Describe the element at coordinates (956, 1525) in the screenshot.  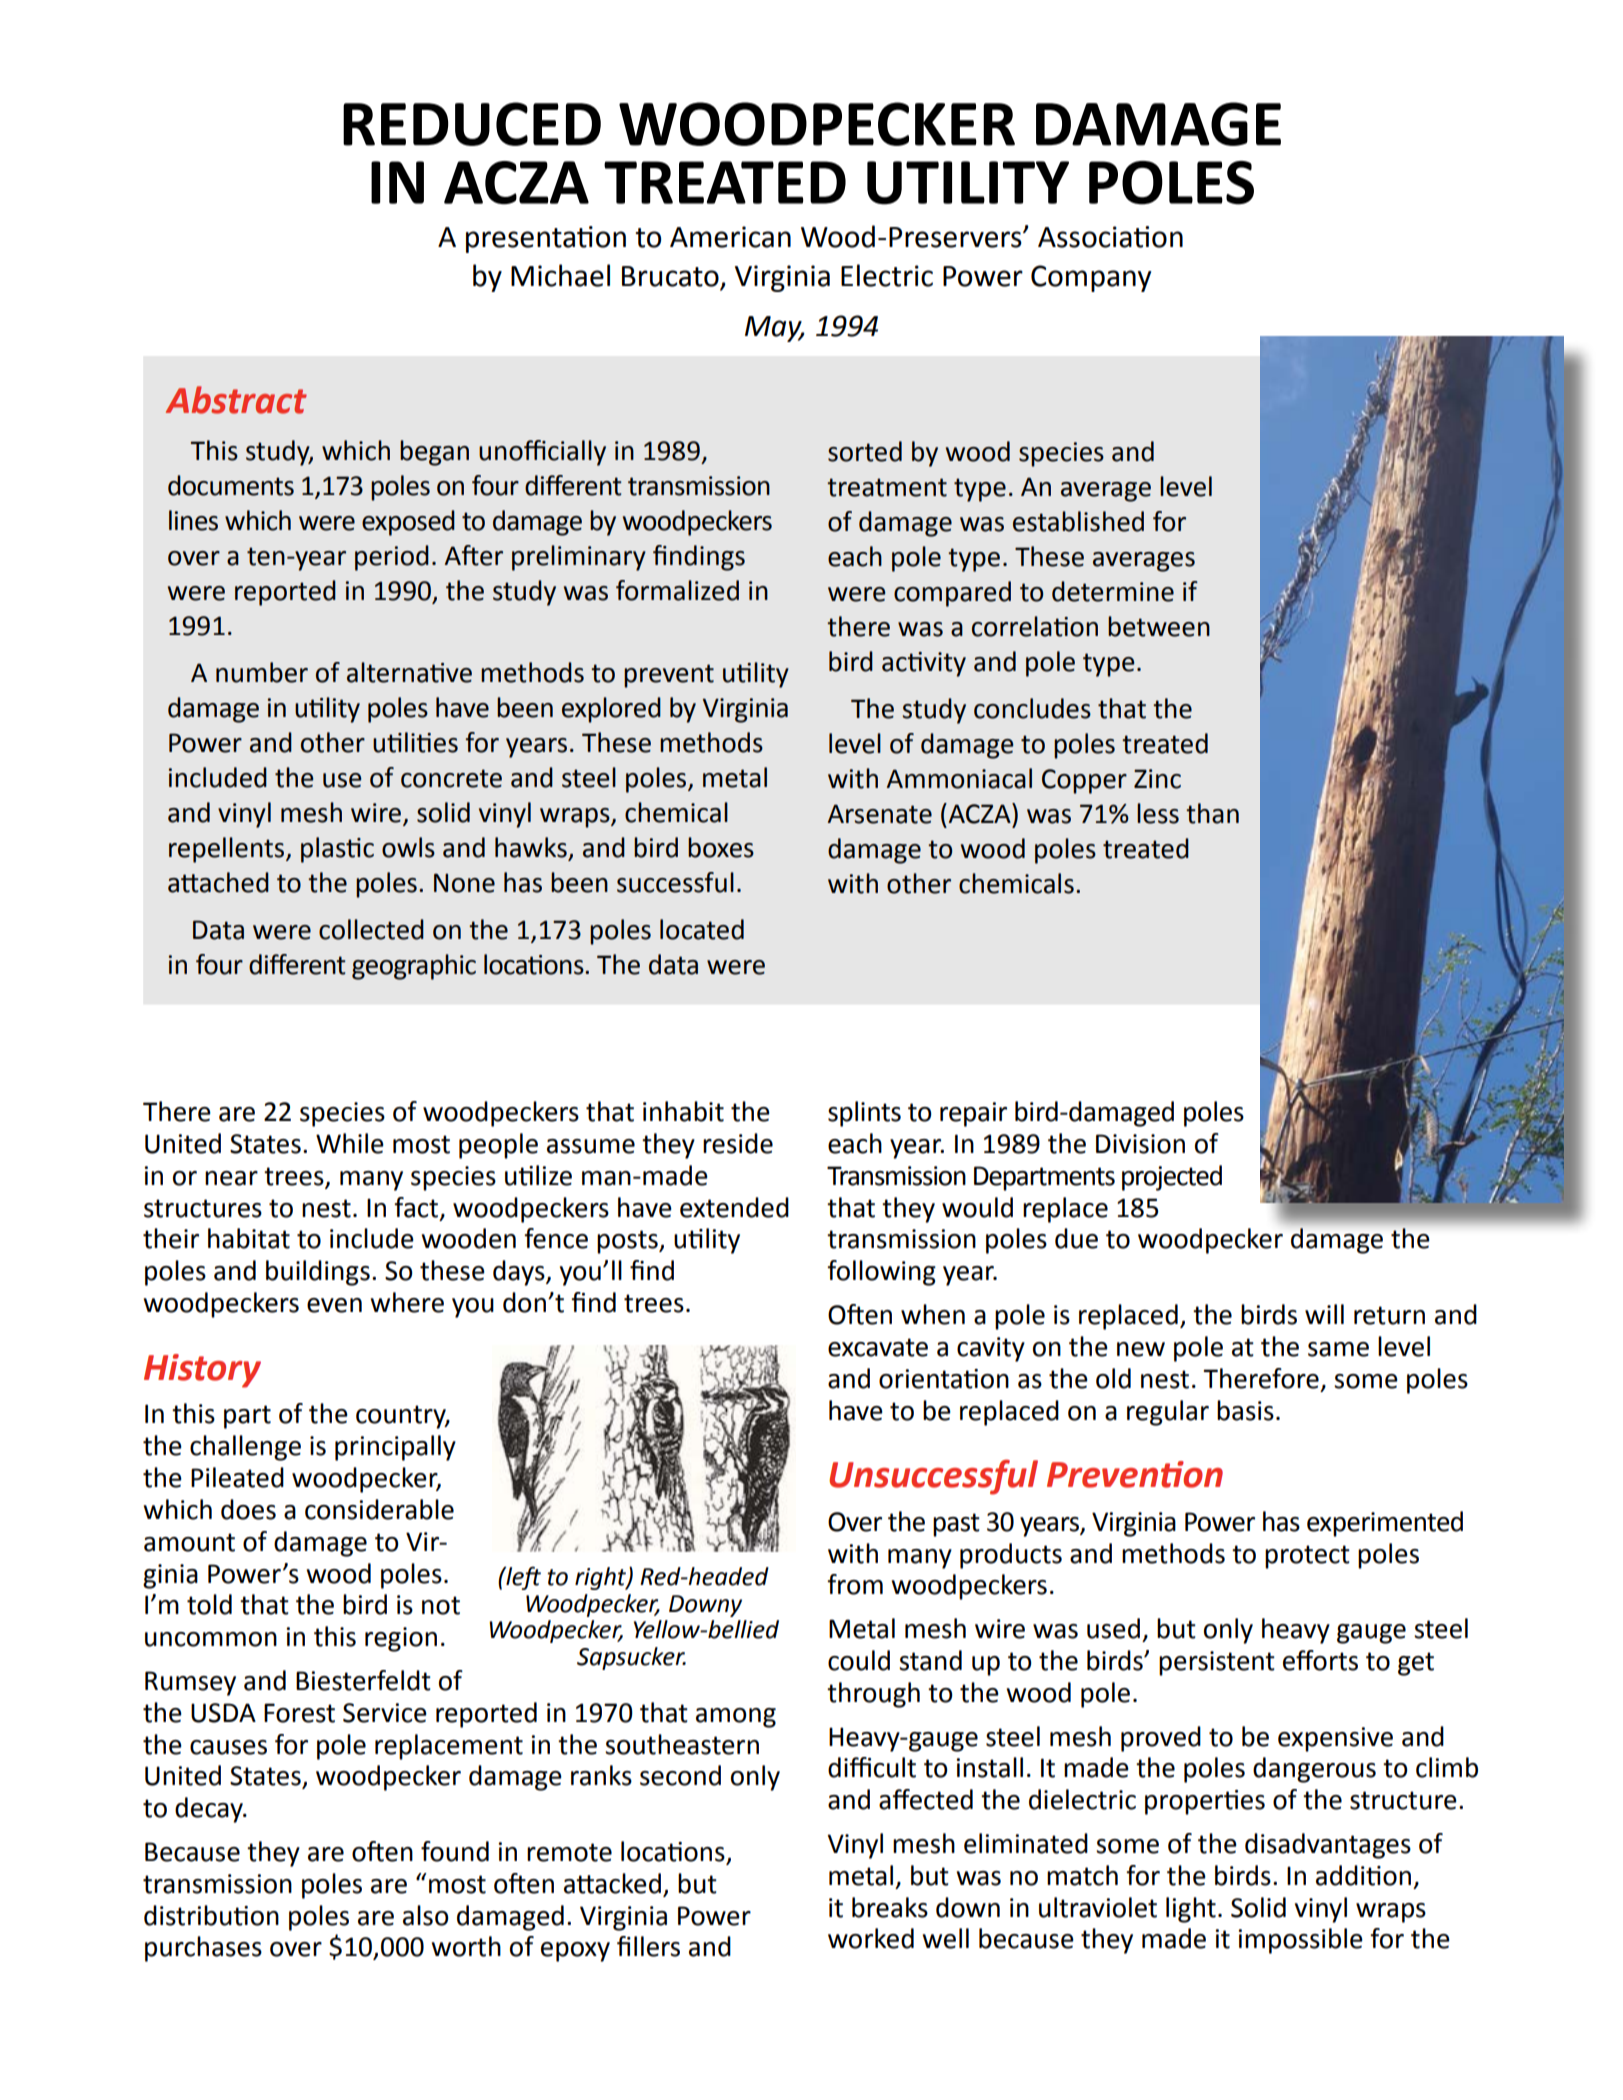
I see `past` at that location.
